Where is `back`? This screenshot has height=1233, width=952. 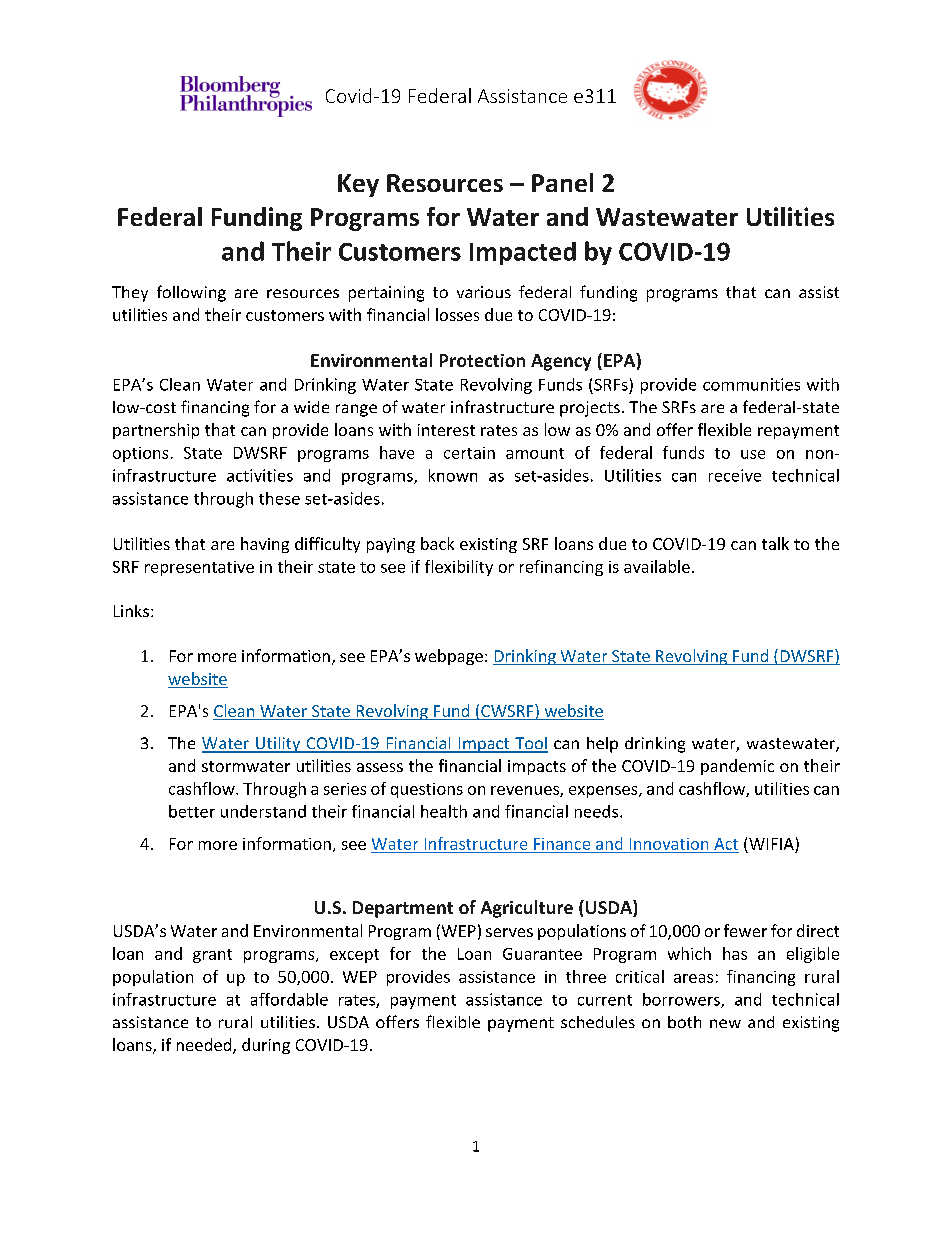
back is located at coordinates (437, 543).
